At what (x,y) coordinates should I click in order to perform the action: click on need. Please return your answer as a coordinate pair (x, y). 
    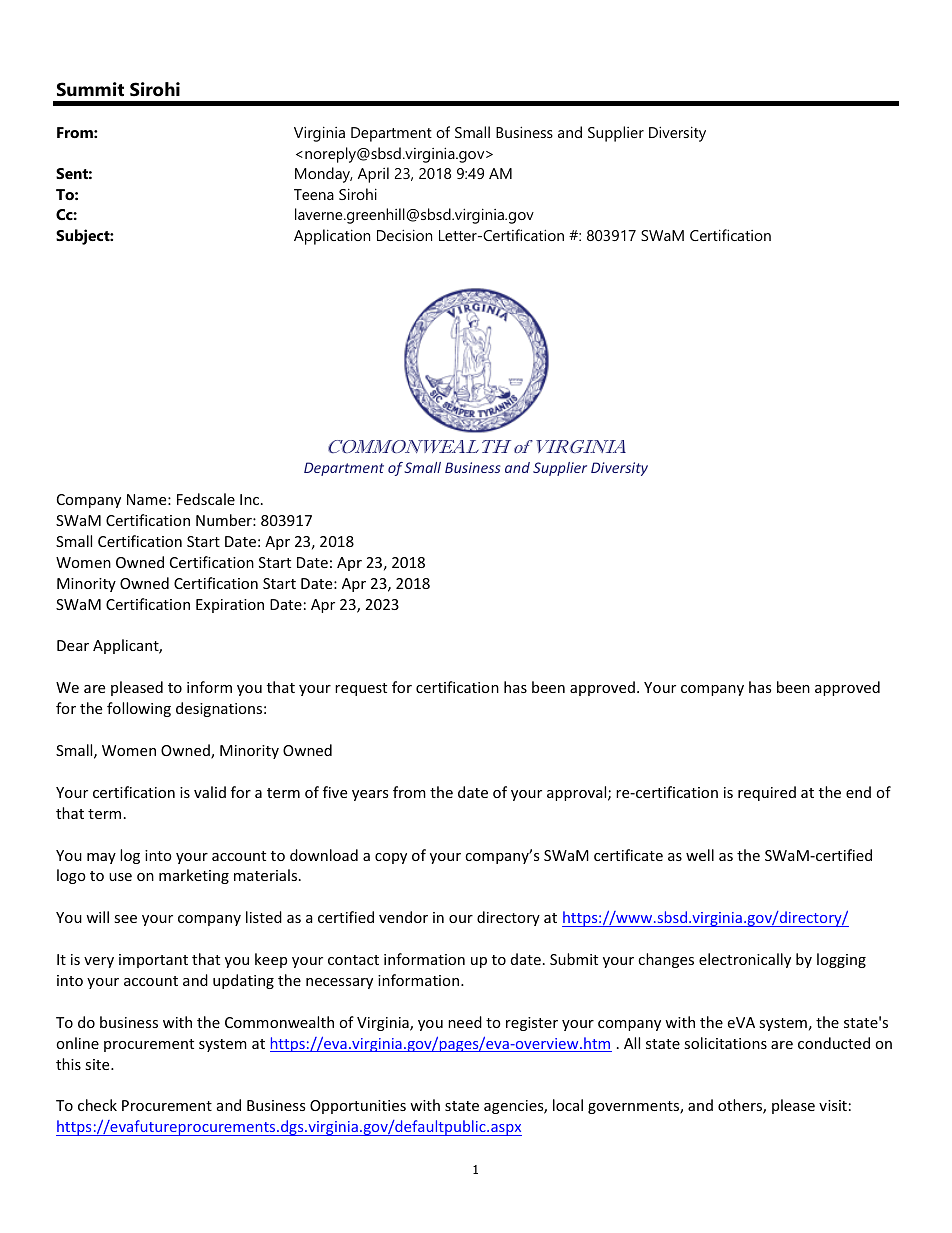
    Looking at the image, I should click on (465, 1022).
